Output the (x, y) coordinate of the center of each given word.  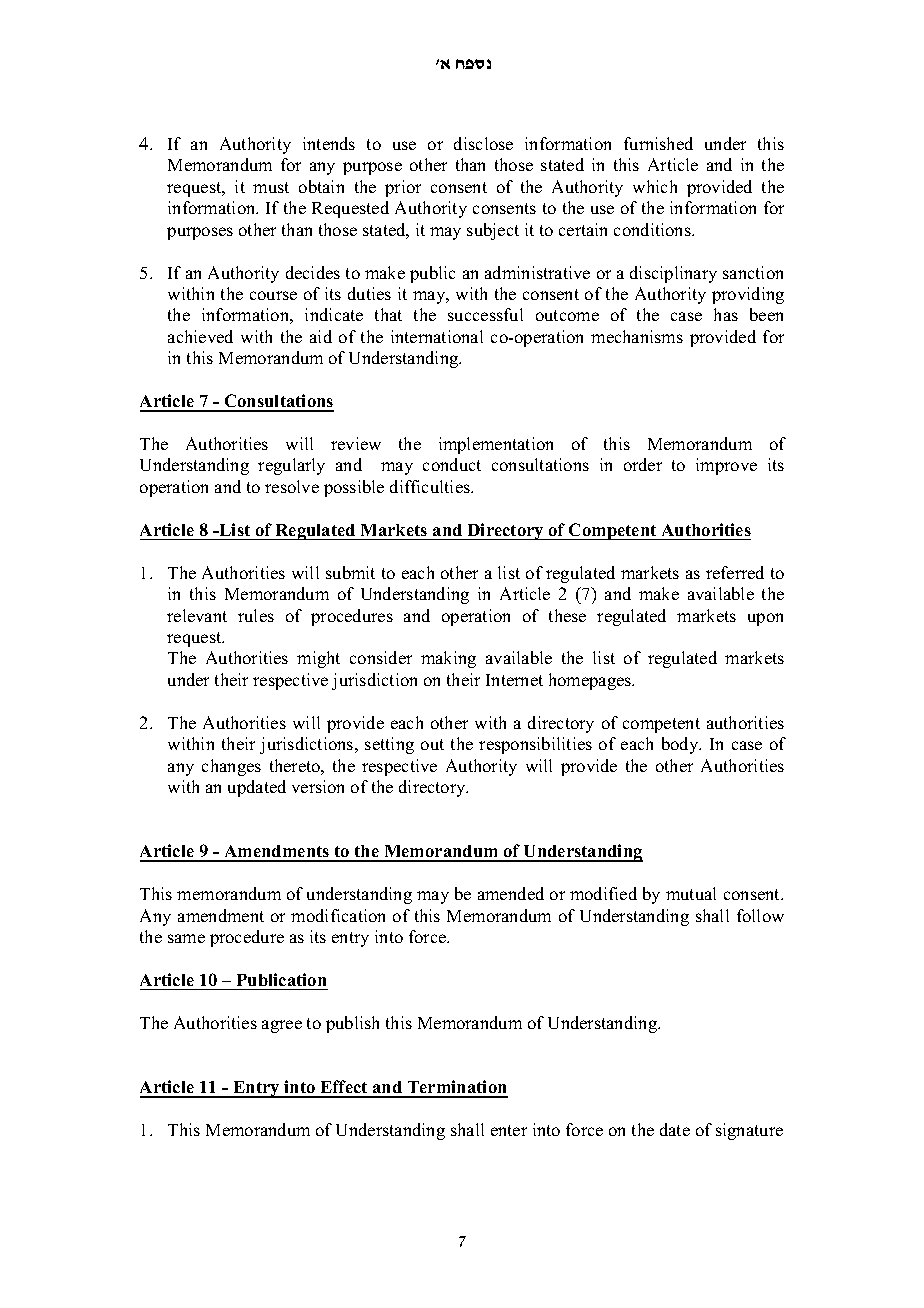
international (437, 336)
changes (231, 767)
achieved (200, 336)
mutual (691, 893)
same (186, 938)
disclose (483, 143)
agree (282, 1026)
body (681, 745)
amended (511, 893)
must (271, 187)
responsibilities (535, 745)
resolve (292, 486)
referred (735, 572)
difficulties (431, 486)
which (655, 186)
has (726, 314)
